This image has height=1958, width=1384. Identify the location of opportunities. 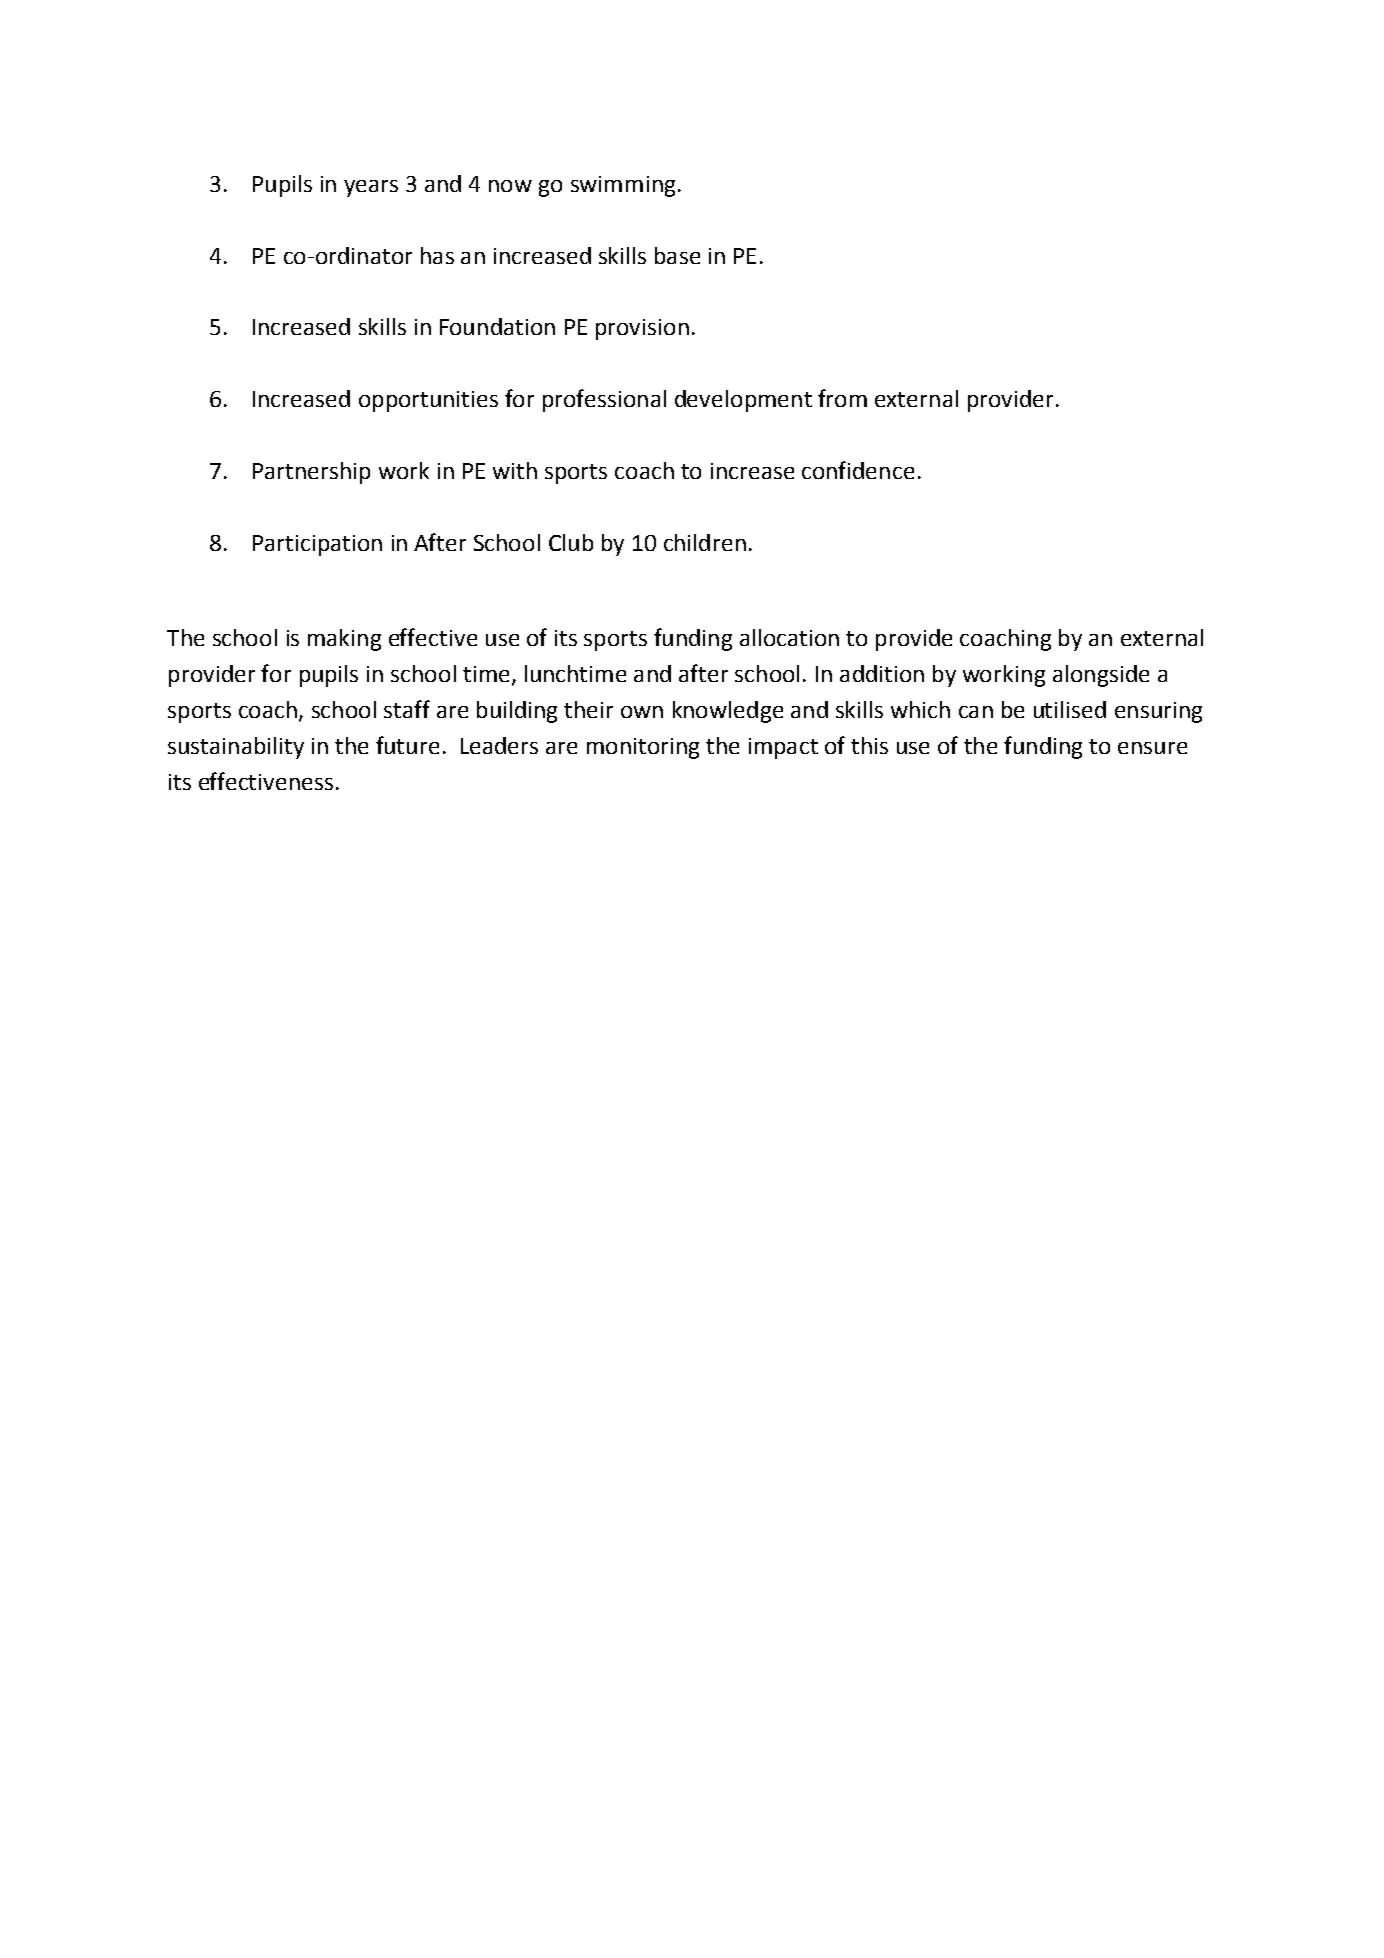
(428, 401).
